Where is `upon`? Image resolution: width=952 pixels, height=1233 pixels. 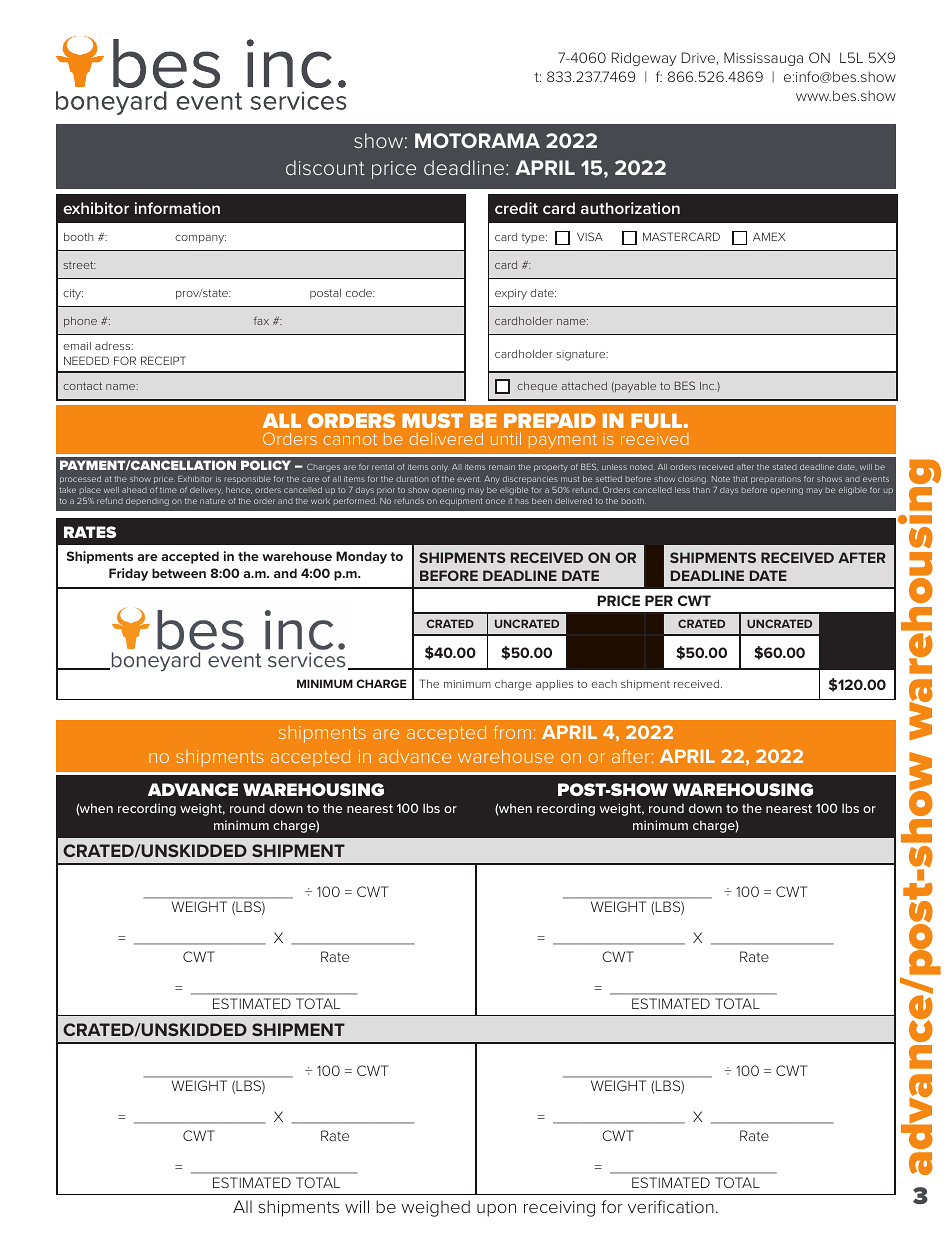 upon is located at coordinates (496, 1210).
